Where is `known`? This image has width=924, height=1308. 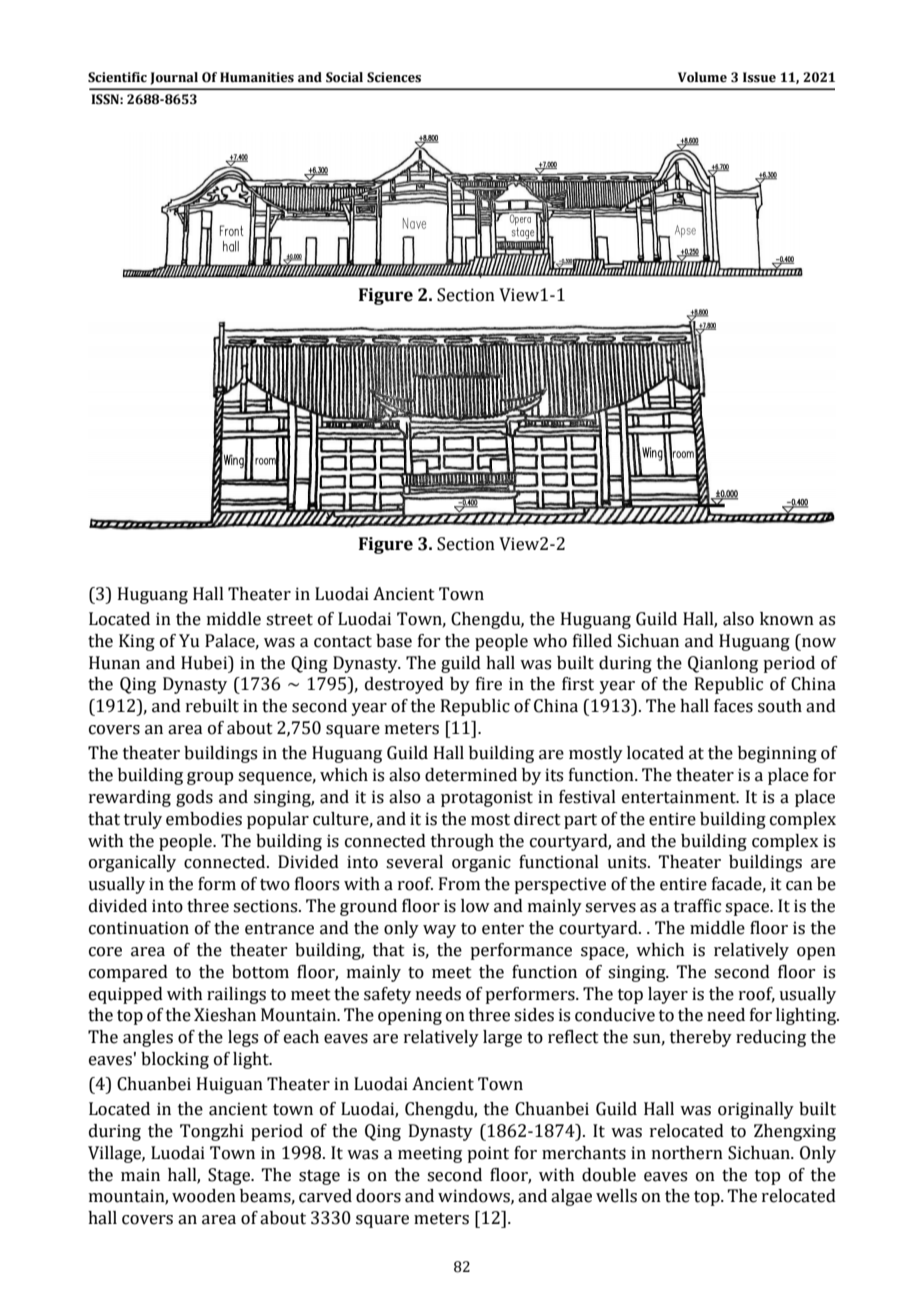
known is located at coordinates (787, 619).
